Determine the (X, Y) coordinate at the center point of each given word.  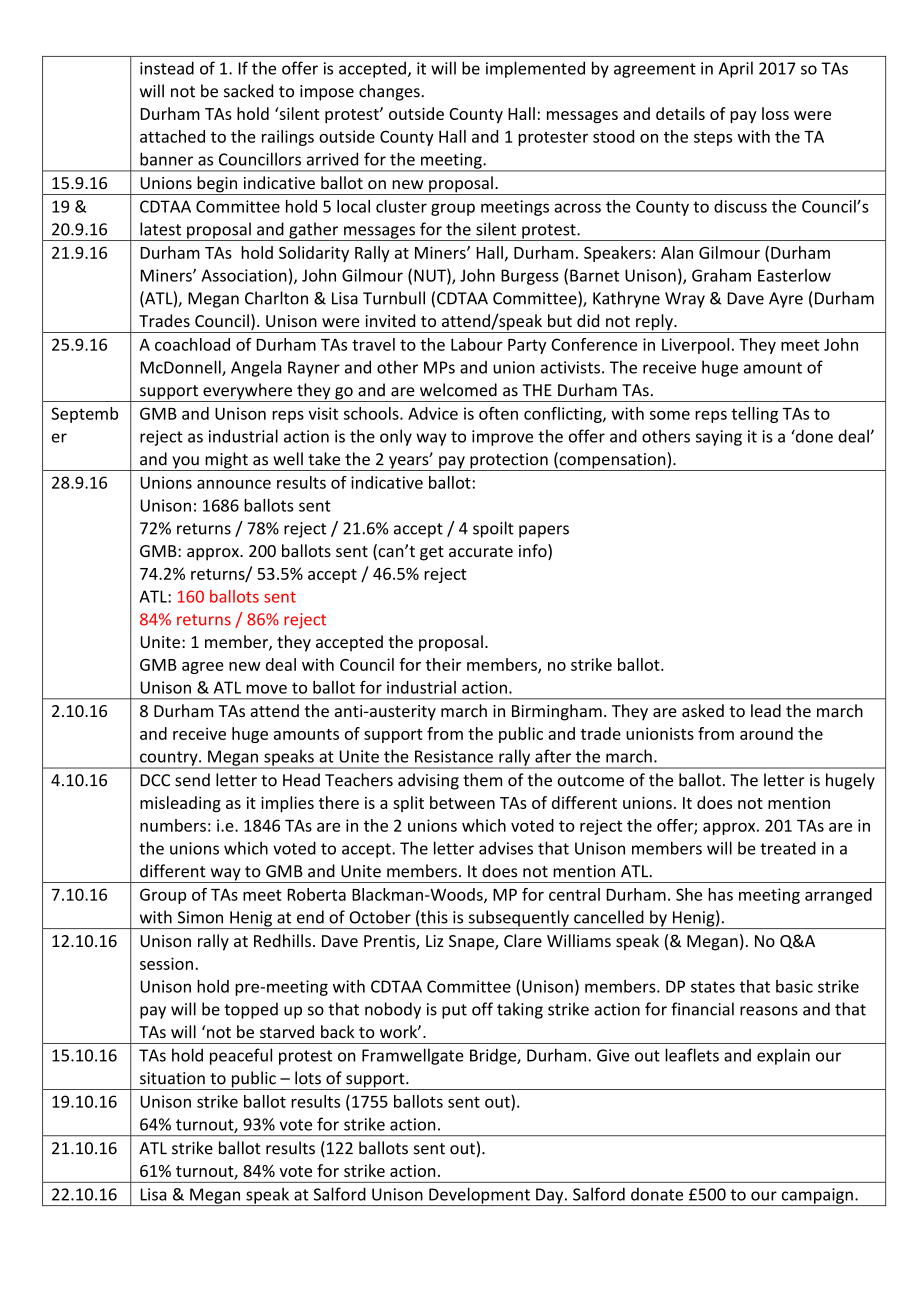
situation (172, 1078)
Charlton (276, 298)
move (266, 689)
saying (719, 438)
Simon (200, 917)
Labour (477, 344)
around (766, 733)
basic (794, 986)
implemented (535, 69)
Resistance (454, 756)
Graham (721, 275)
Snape (472, 943)
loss (775, 113)
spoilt (493, 529)
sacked (248, 91)
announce (234, 484)
